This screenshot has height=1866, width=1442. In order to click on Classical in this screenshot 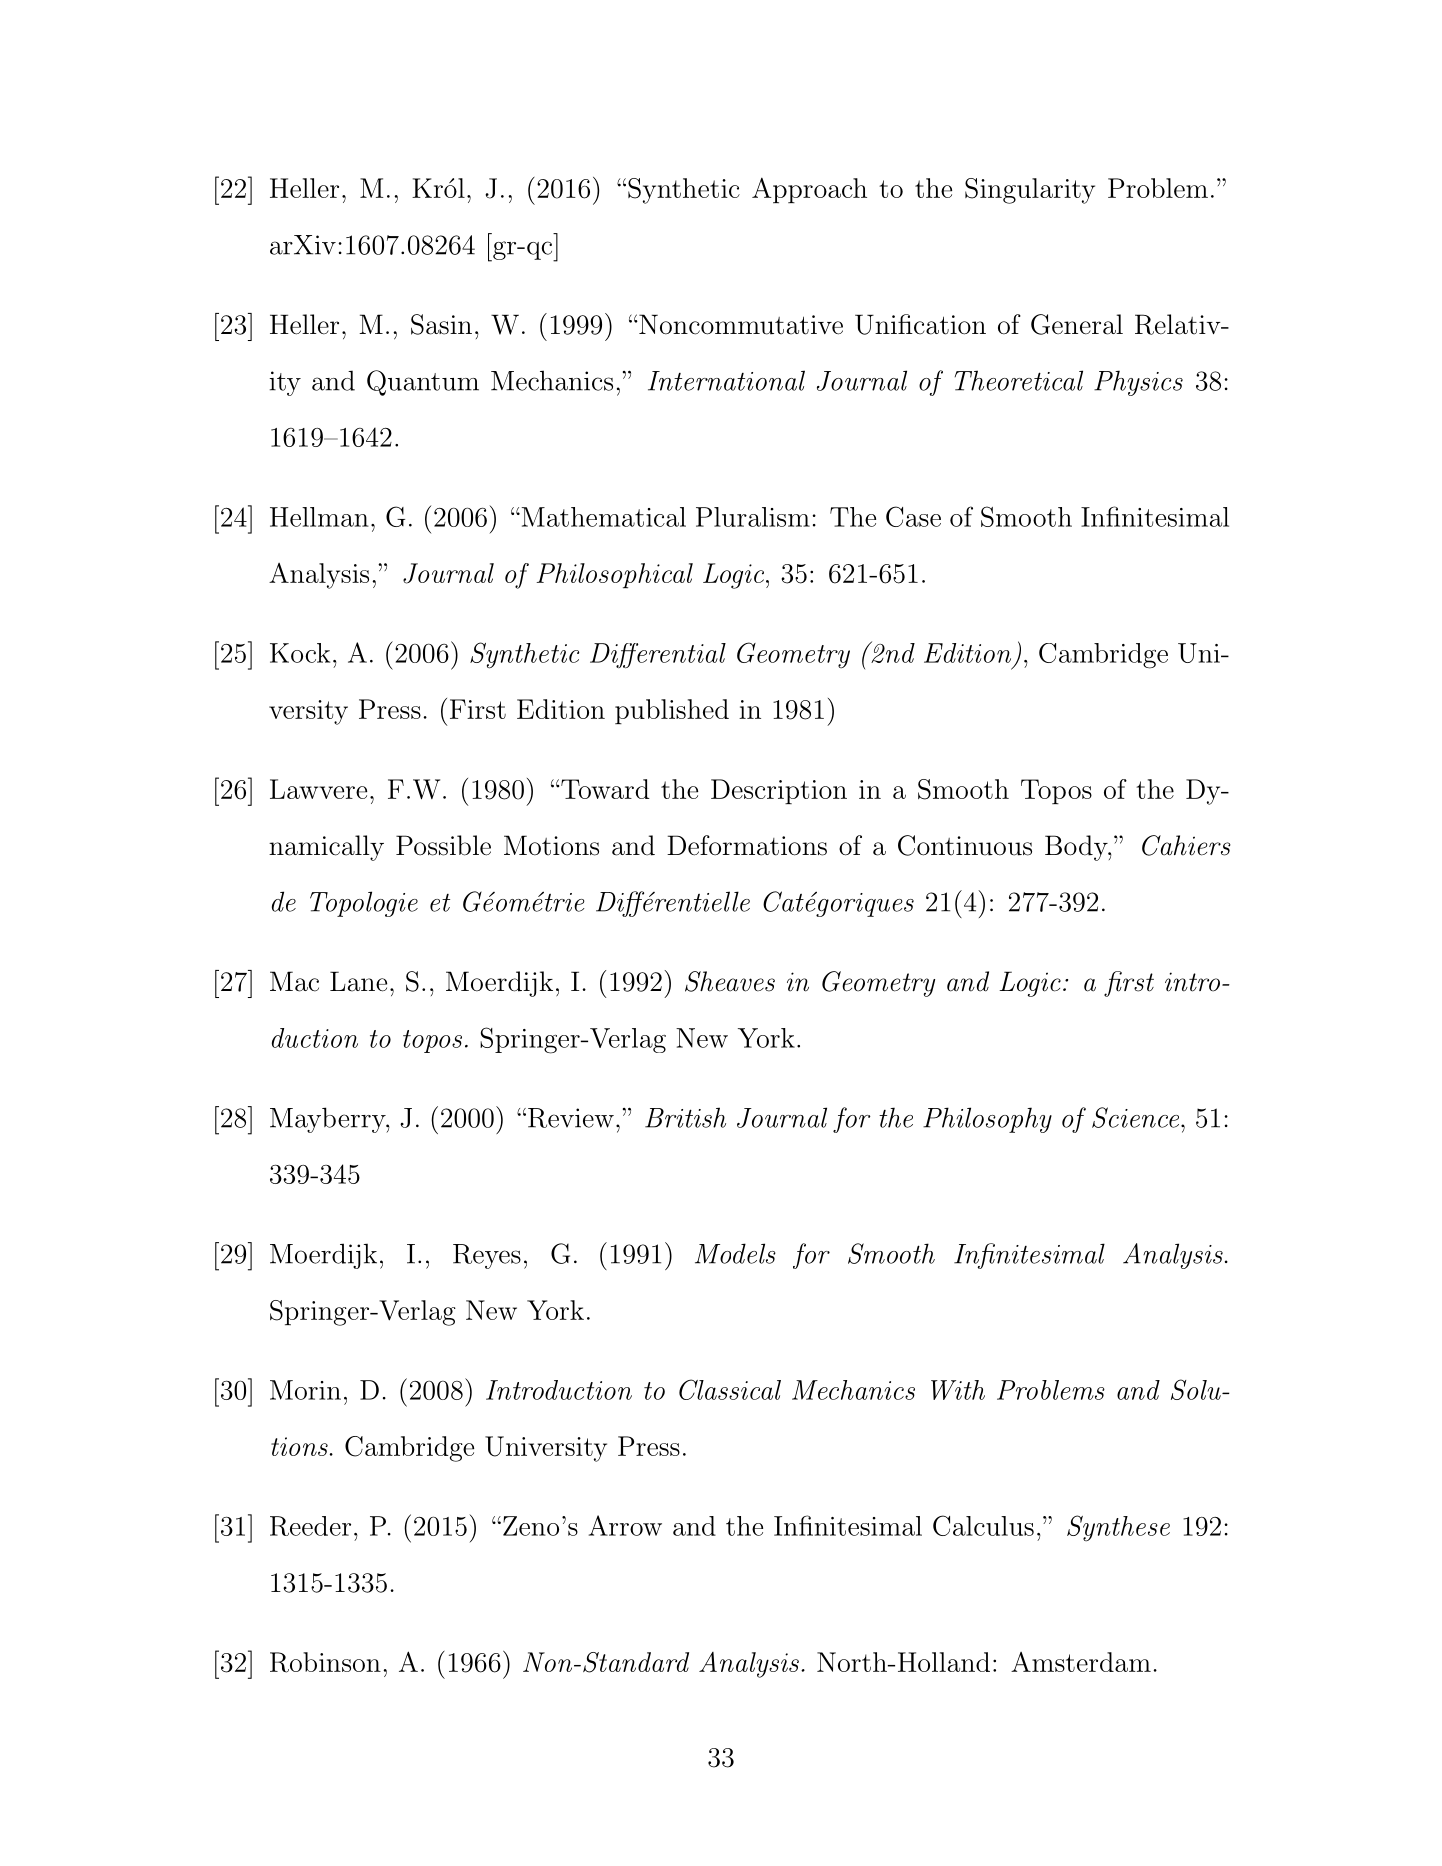, I will do `click(730, 1389)`.
